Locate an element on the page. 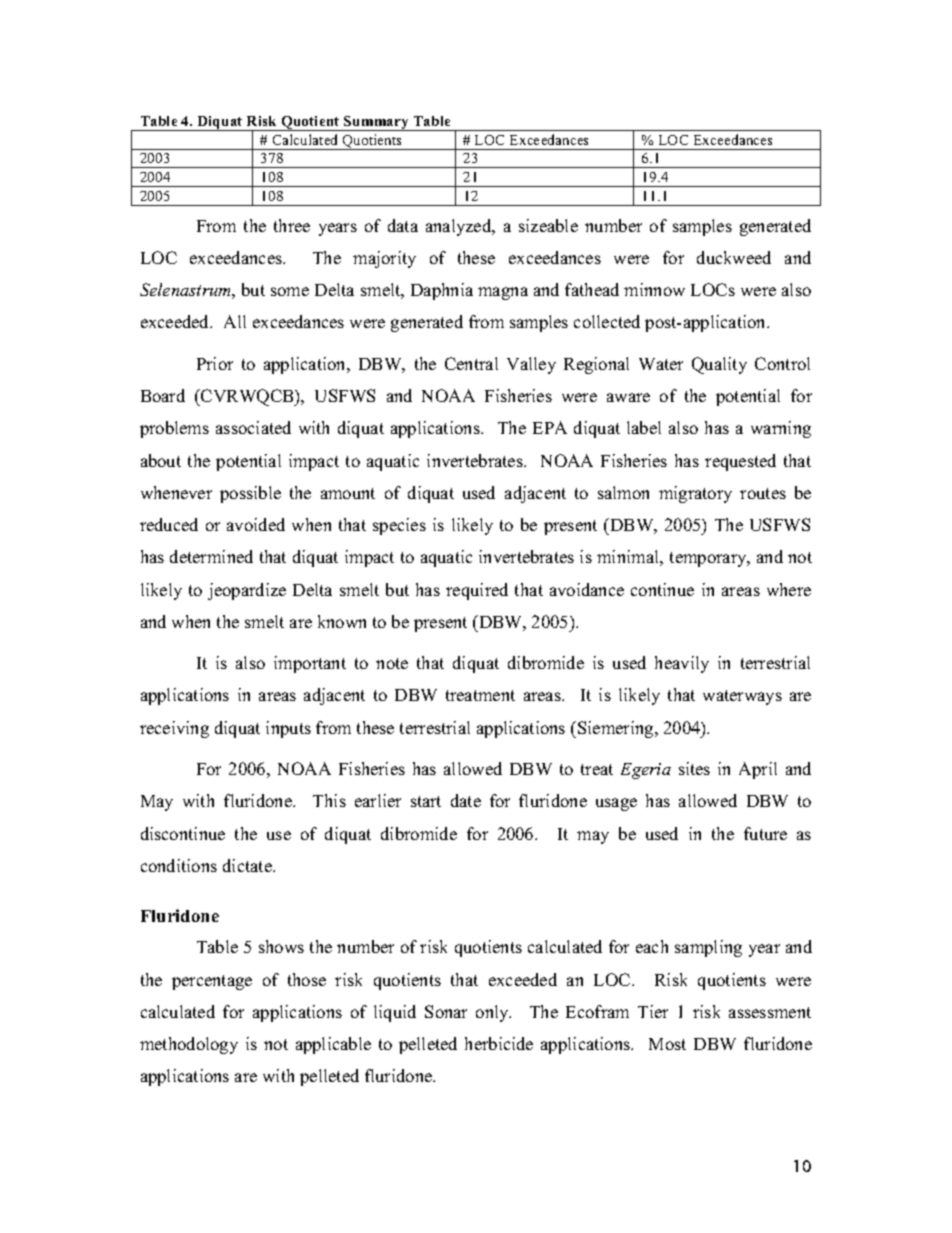 The width and height of the page is (952, 1233). duckweed is located at coordinates (734, 257).
